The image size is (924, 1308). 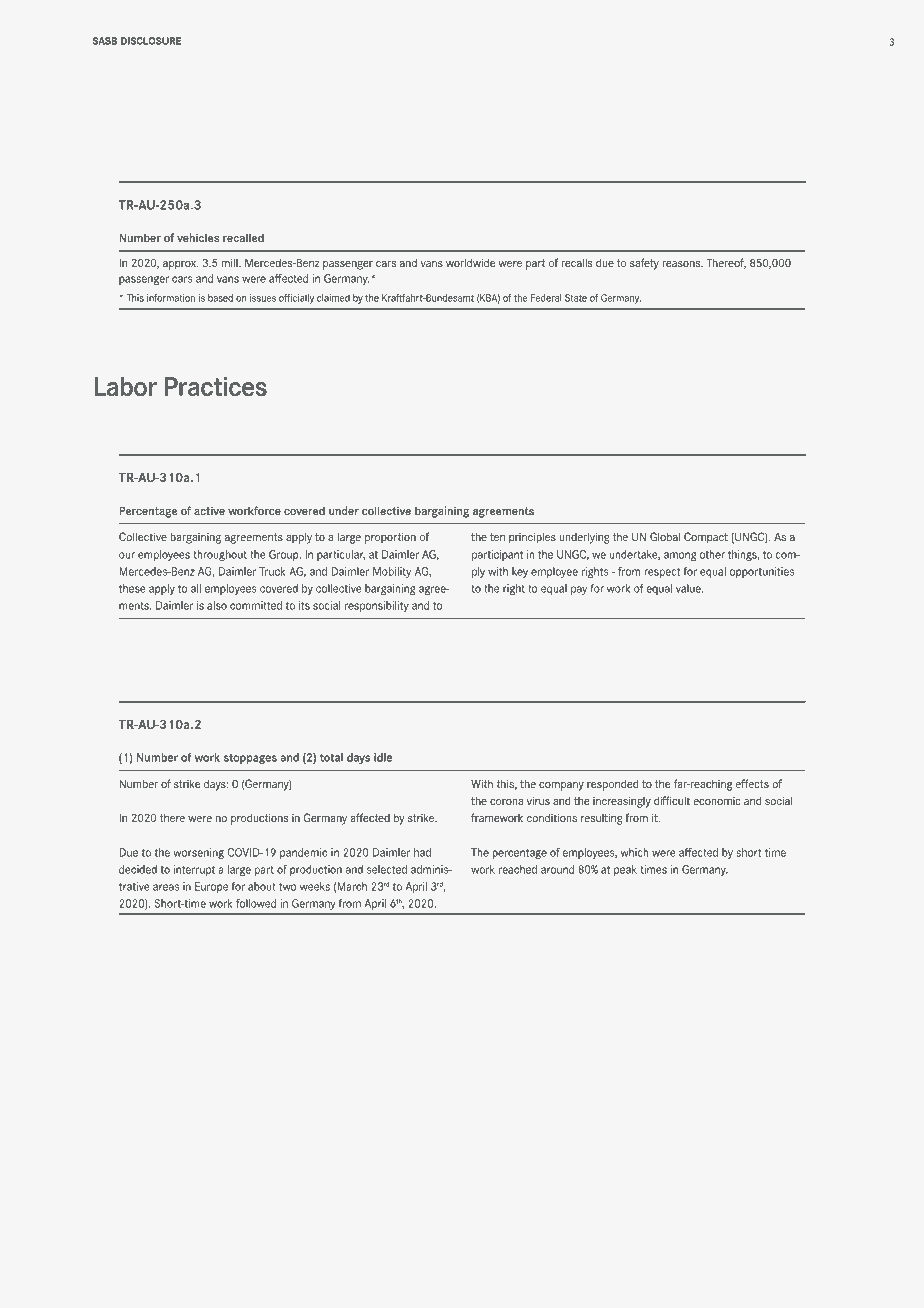 What do you see at coordinates (209, 510) in the document?
I see `active` at bounding box center [209, 510].
